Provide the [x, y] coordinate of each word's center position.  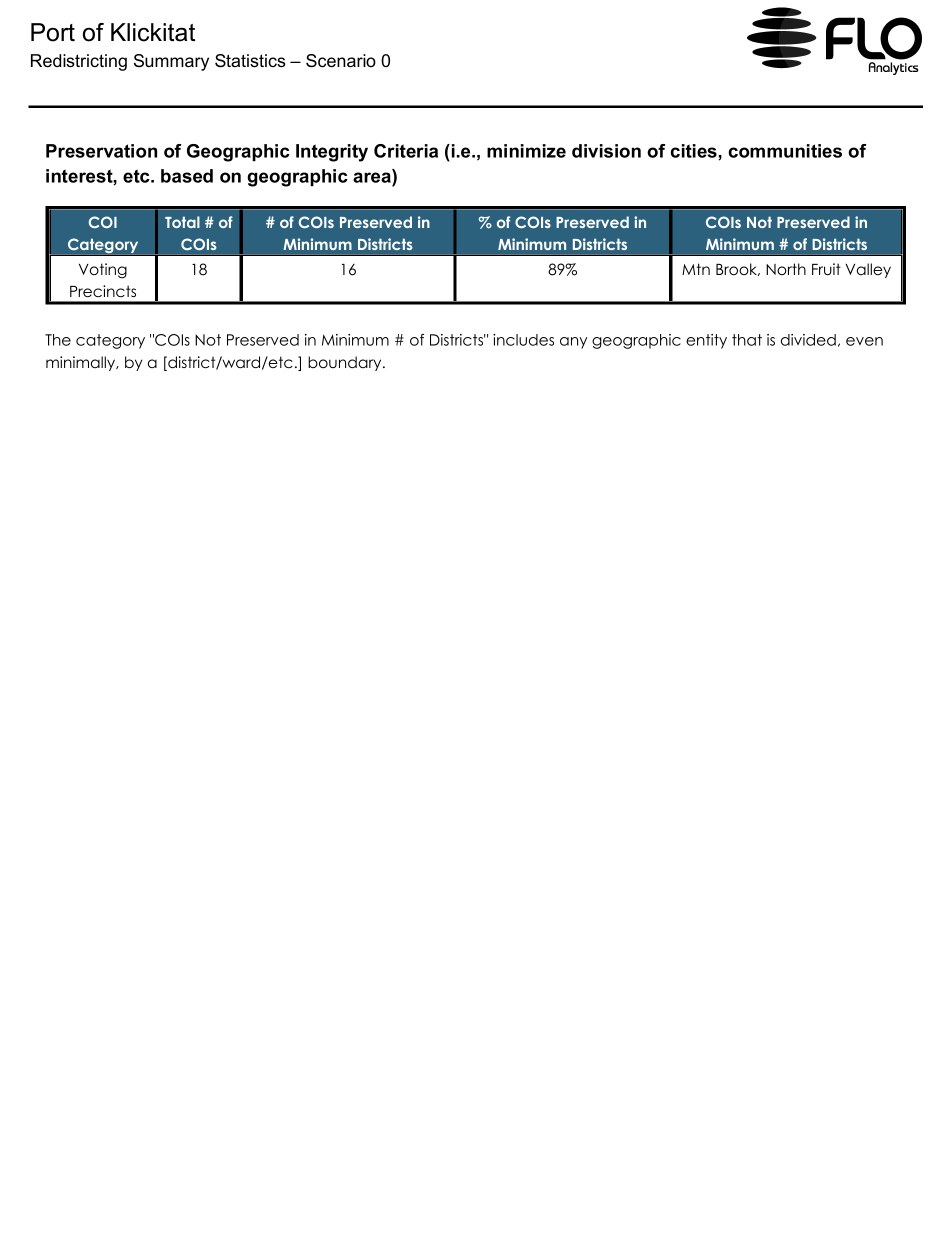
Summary [171, 62]
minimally [82, 363]
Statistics [250, 61]
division [606, 151]
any [573, 343]
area [373, 176]
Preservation [101, 151]
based [187, 176]
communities [785, 151]
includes [523, 340]
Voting [103, 271]
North [786, 269]
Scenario [341, 61]
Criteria [406, 151]
